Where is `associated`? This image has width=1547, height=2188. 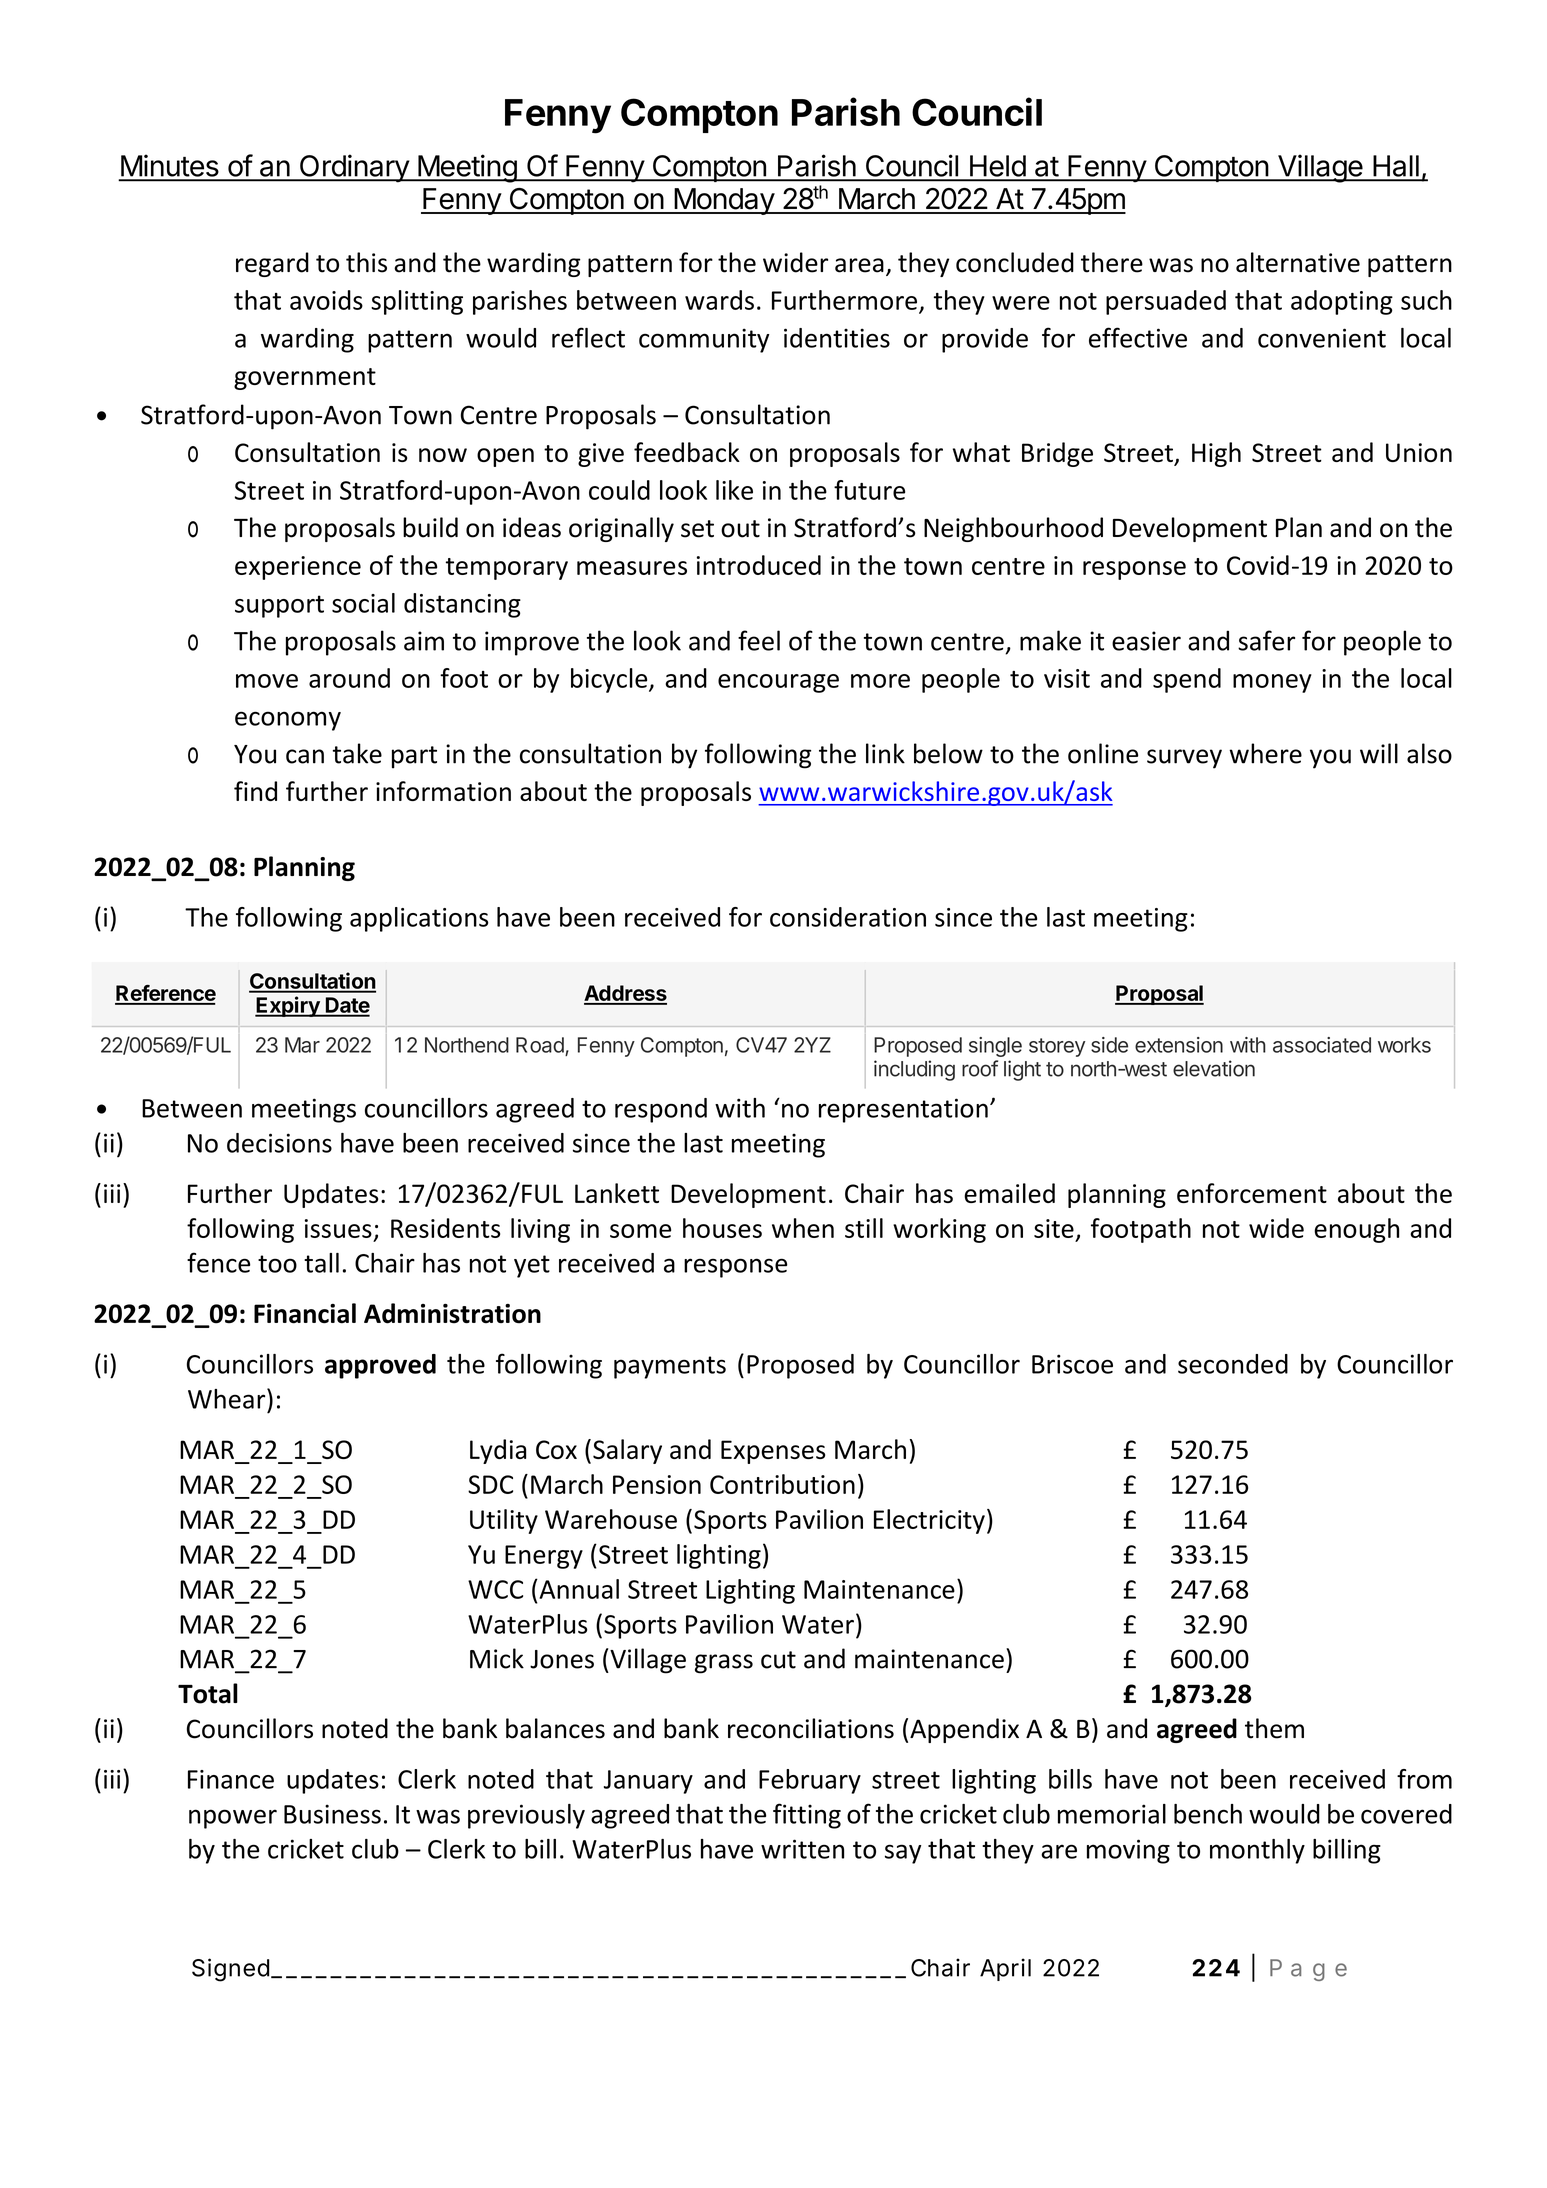
associated is located at coordinates (1322, 1045).
